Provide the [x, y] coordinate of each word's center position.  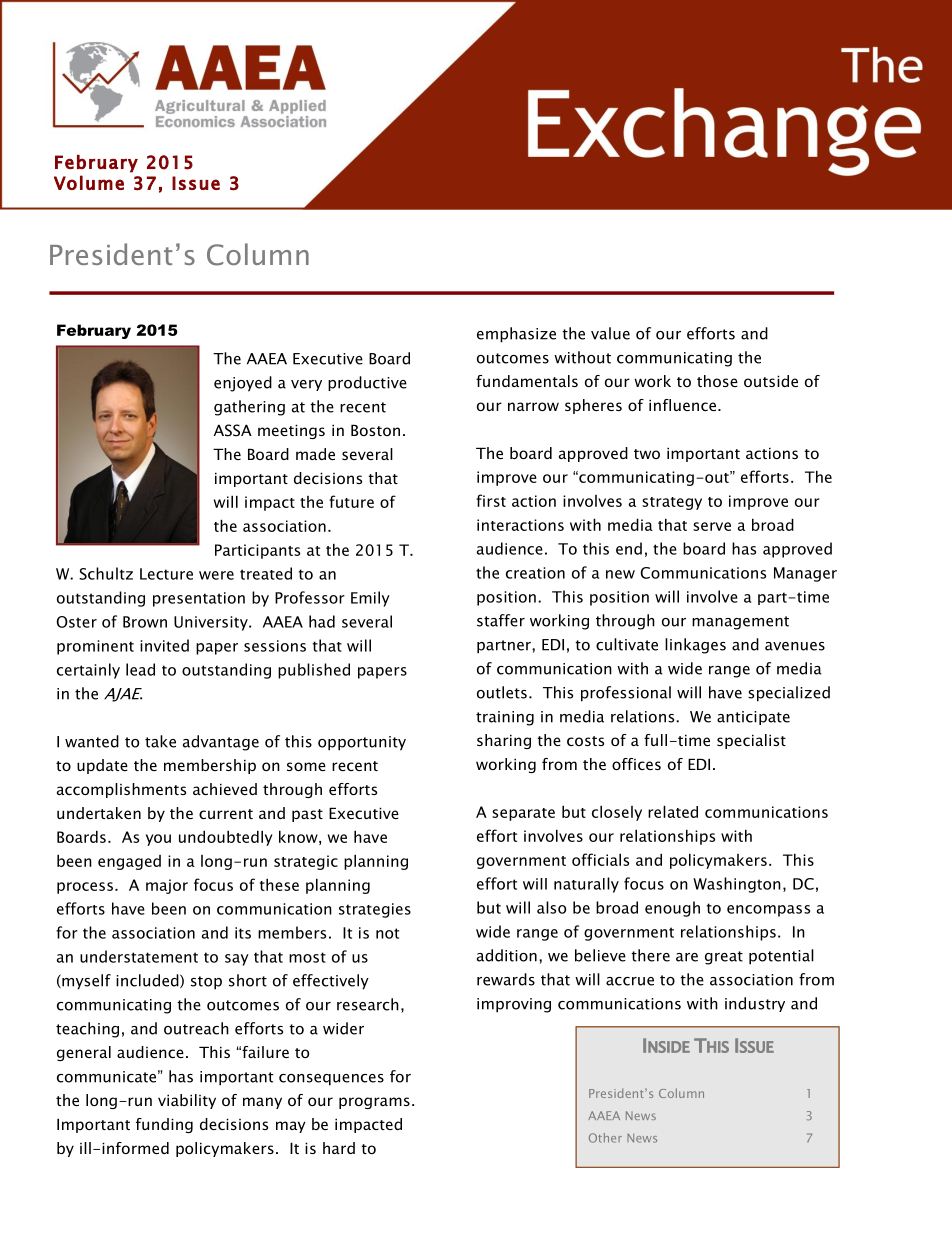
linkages [695, 646]
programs [374, 1103]
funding [164, 1125]
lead [140, 669]
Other [605, 1138]
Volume [89, 182]
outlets [502, 692]
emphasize [516, 335]
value [610, 333]
